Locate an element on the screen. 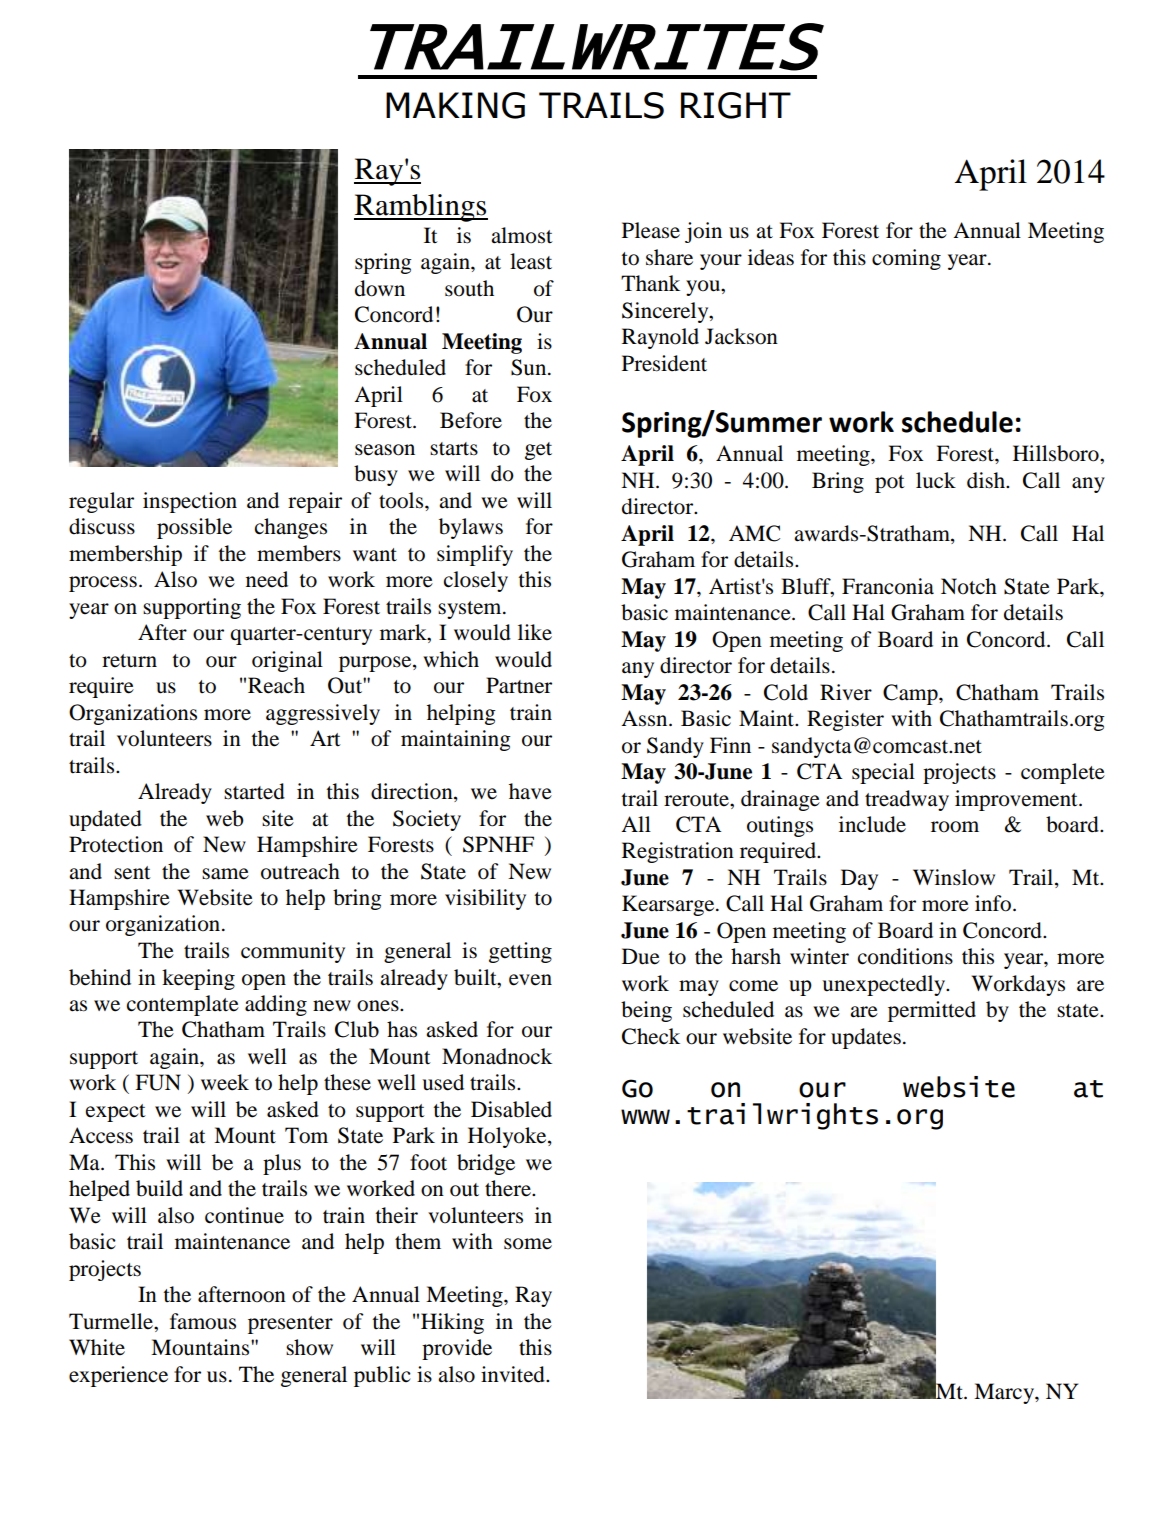  Assn is located at coordinates (645, 718).
